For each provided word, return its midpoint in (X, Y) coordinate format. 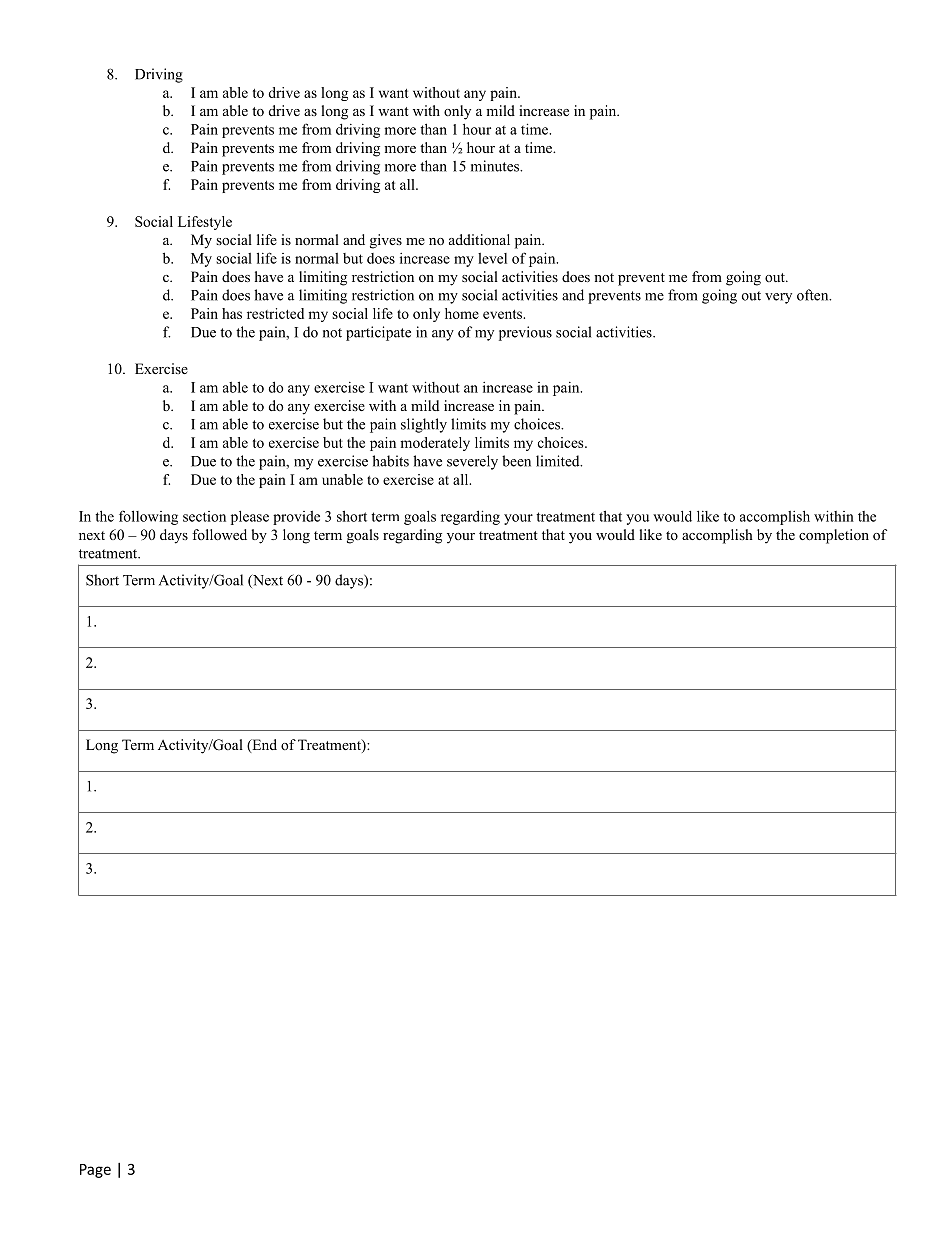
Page (95, 1171)
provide (296, 518)
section (204, 516)
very (778, 298)
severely (472, 462)
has (232, 313)
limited (559, 461)
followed (219, 535)
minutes (496, 166)
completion (834, 536)
